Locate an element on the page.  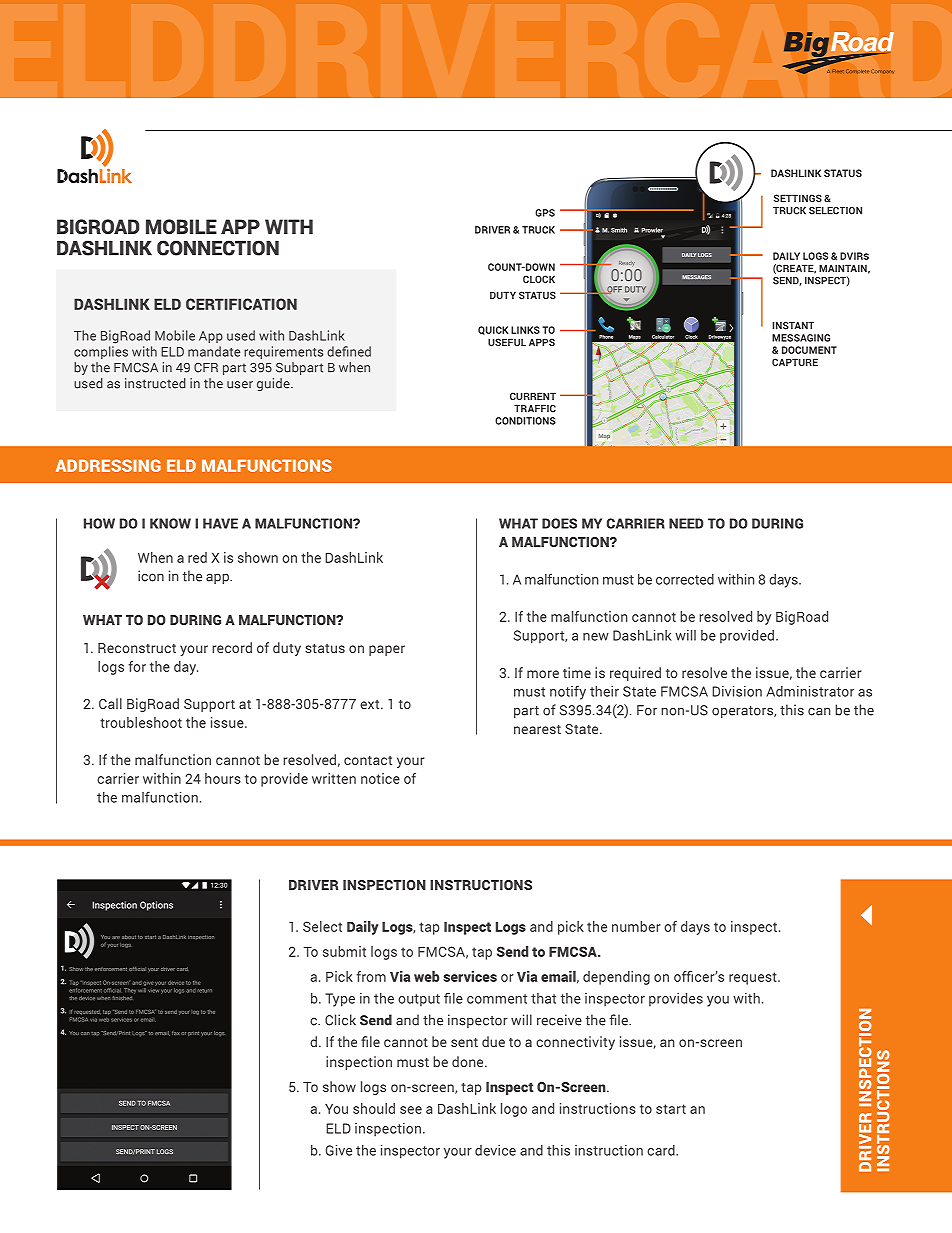
NEED is located at coordinates (686, 523).
